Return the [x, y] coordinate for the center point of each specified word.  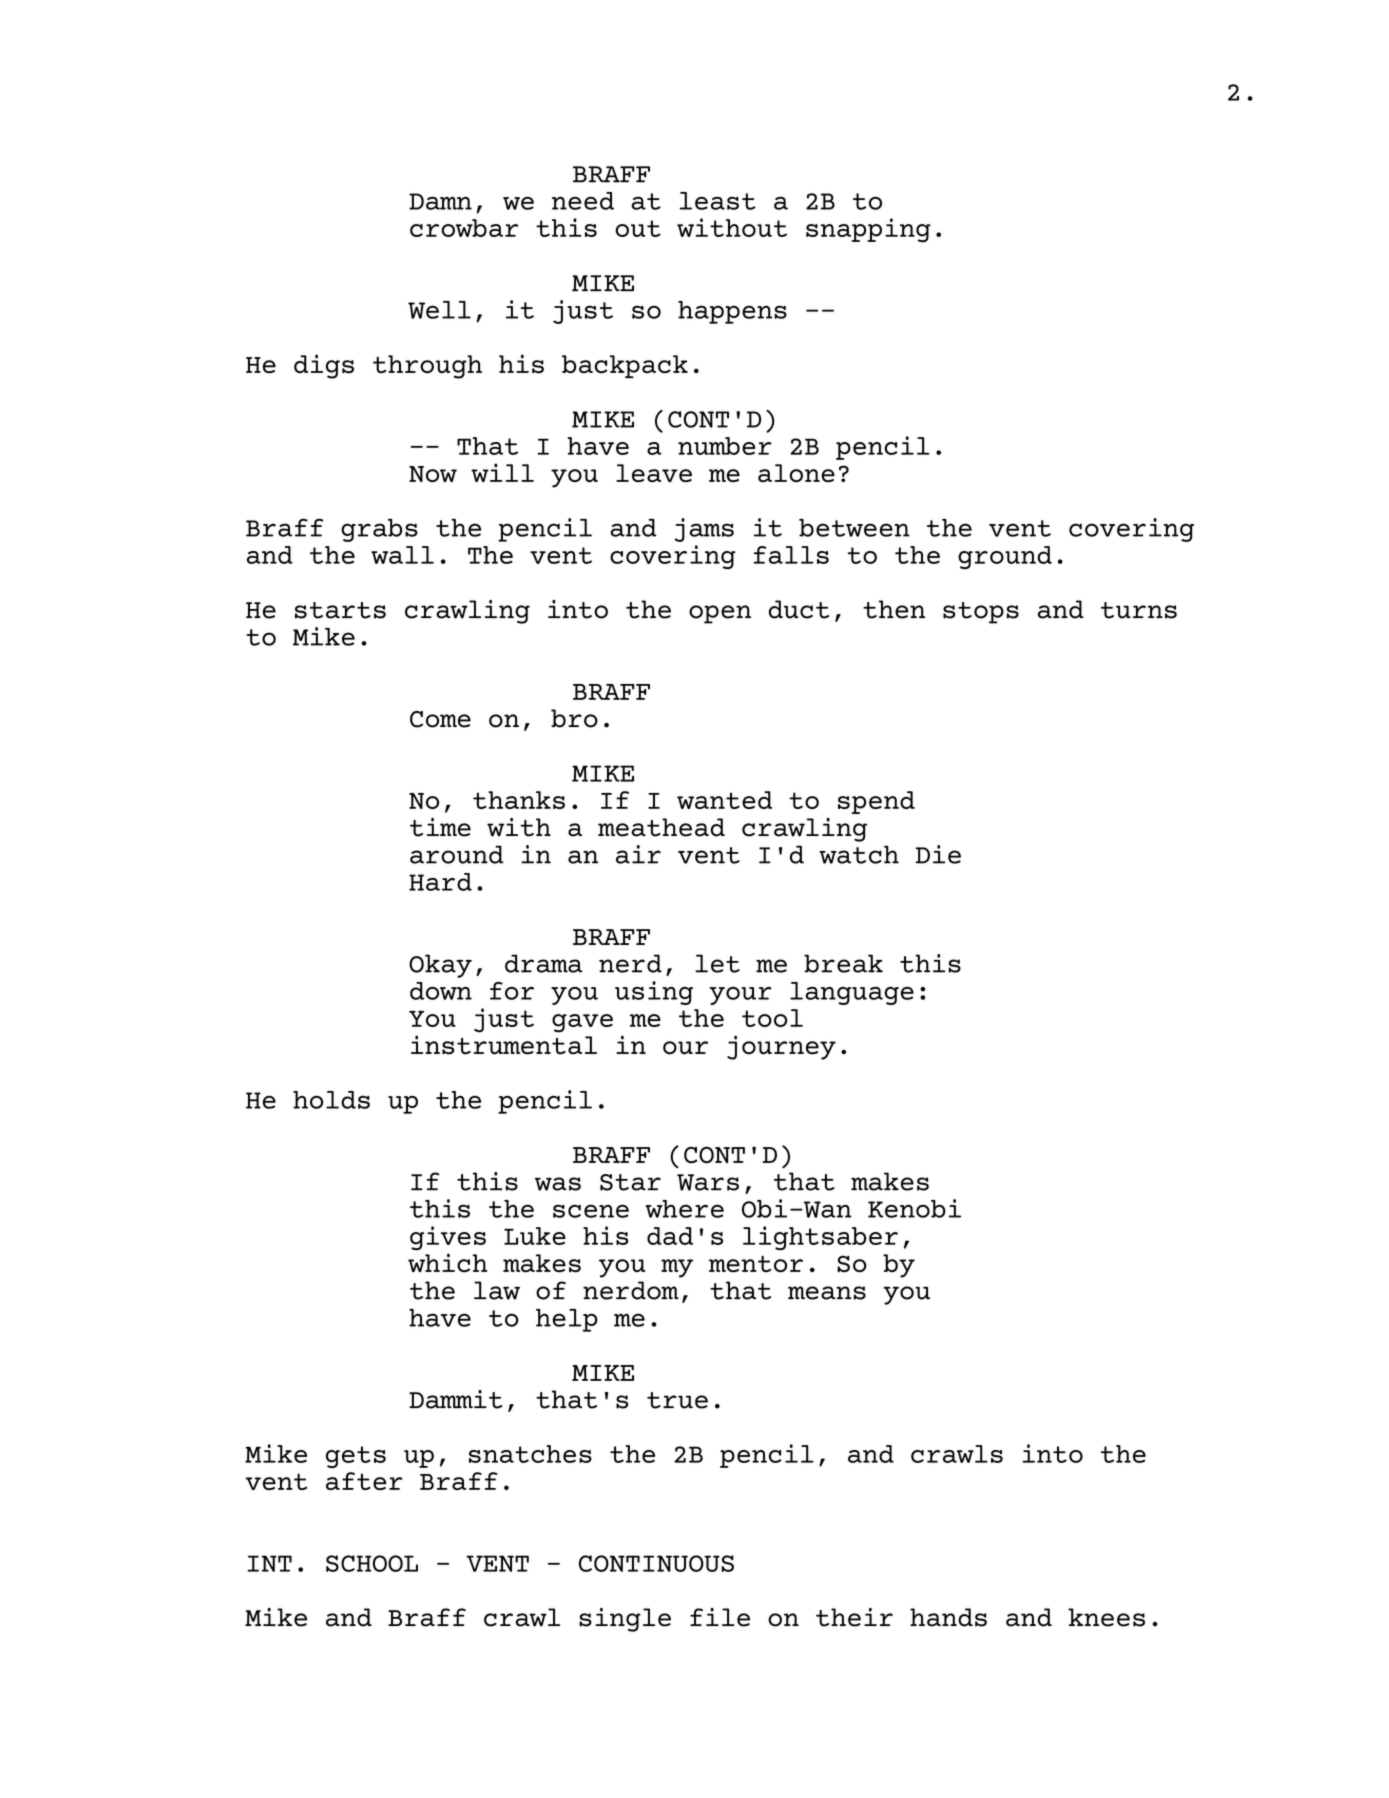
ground [1005, 557]
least [718, 201]
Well [439, 310]
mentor [756, 1264]
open [720, 614]
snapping [868, 230]
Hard [440, 882]
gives [448, 1238]
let [717, 963]
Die [938, 854]
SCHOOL [372, 1563]
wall [402, 555]
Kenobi [914, 1208]
